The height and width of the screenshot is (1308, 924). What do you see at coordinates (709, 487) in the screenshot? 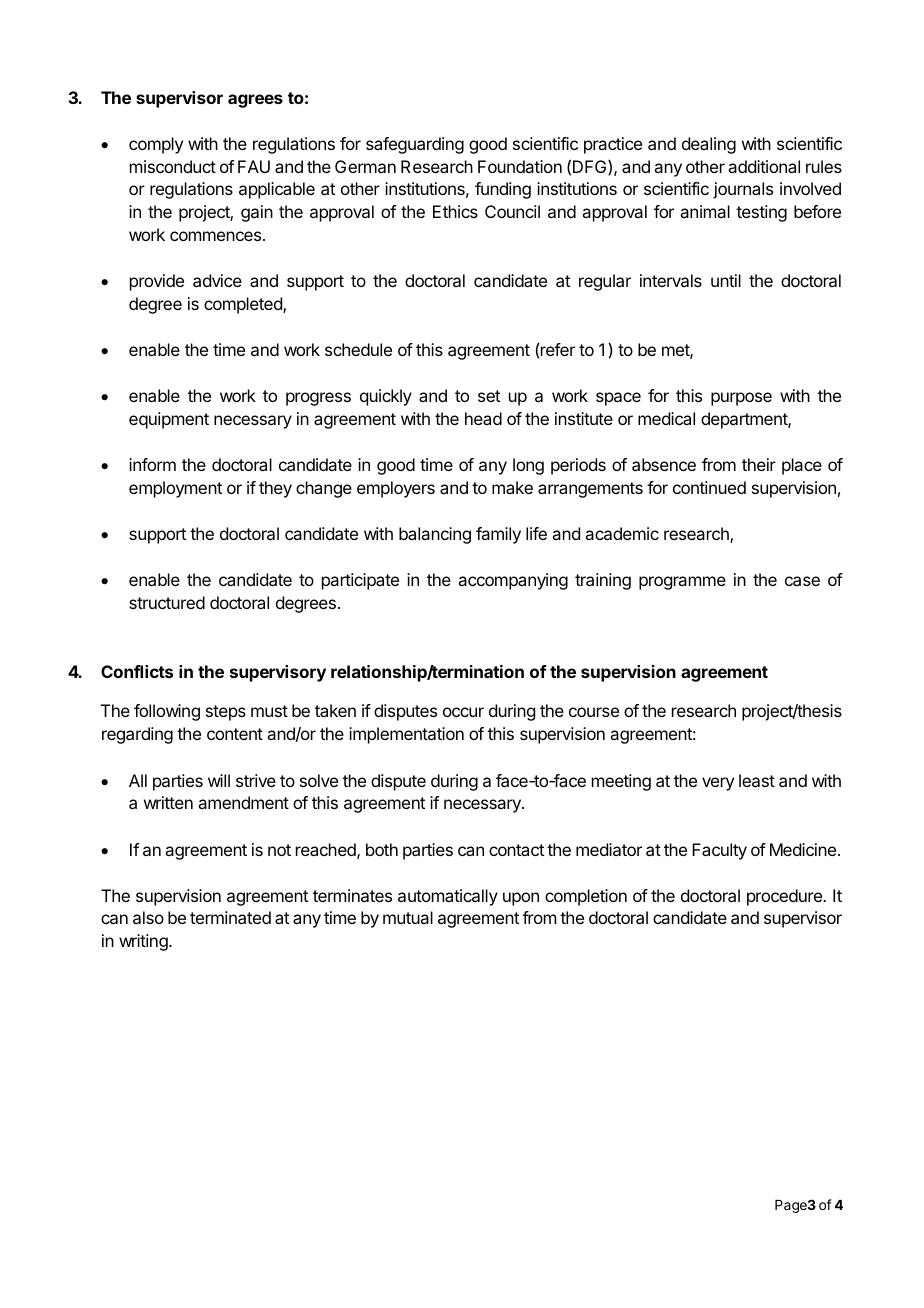
I see `continued` at bounding box center [709, 487].
